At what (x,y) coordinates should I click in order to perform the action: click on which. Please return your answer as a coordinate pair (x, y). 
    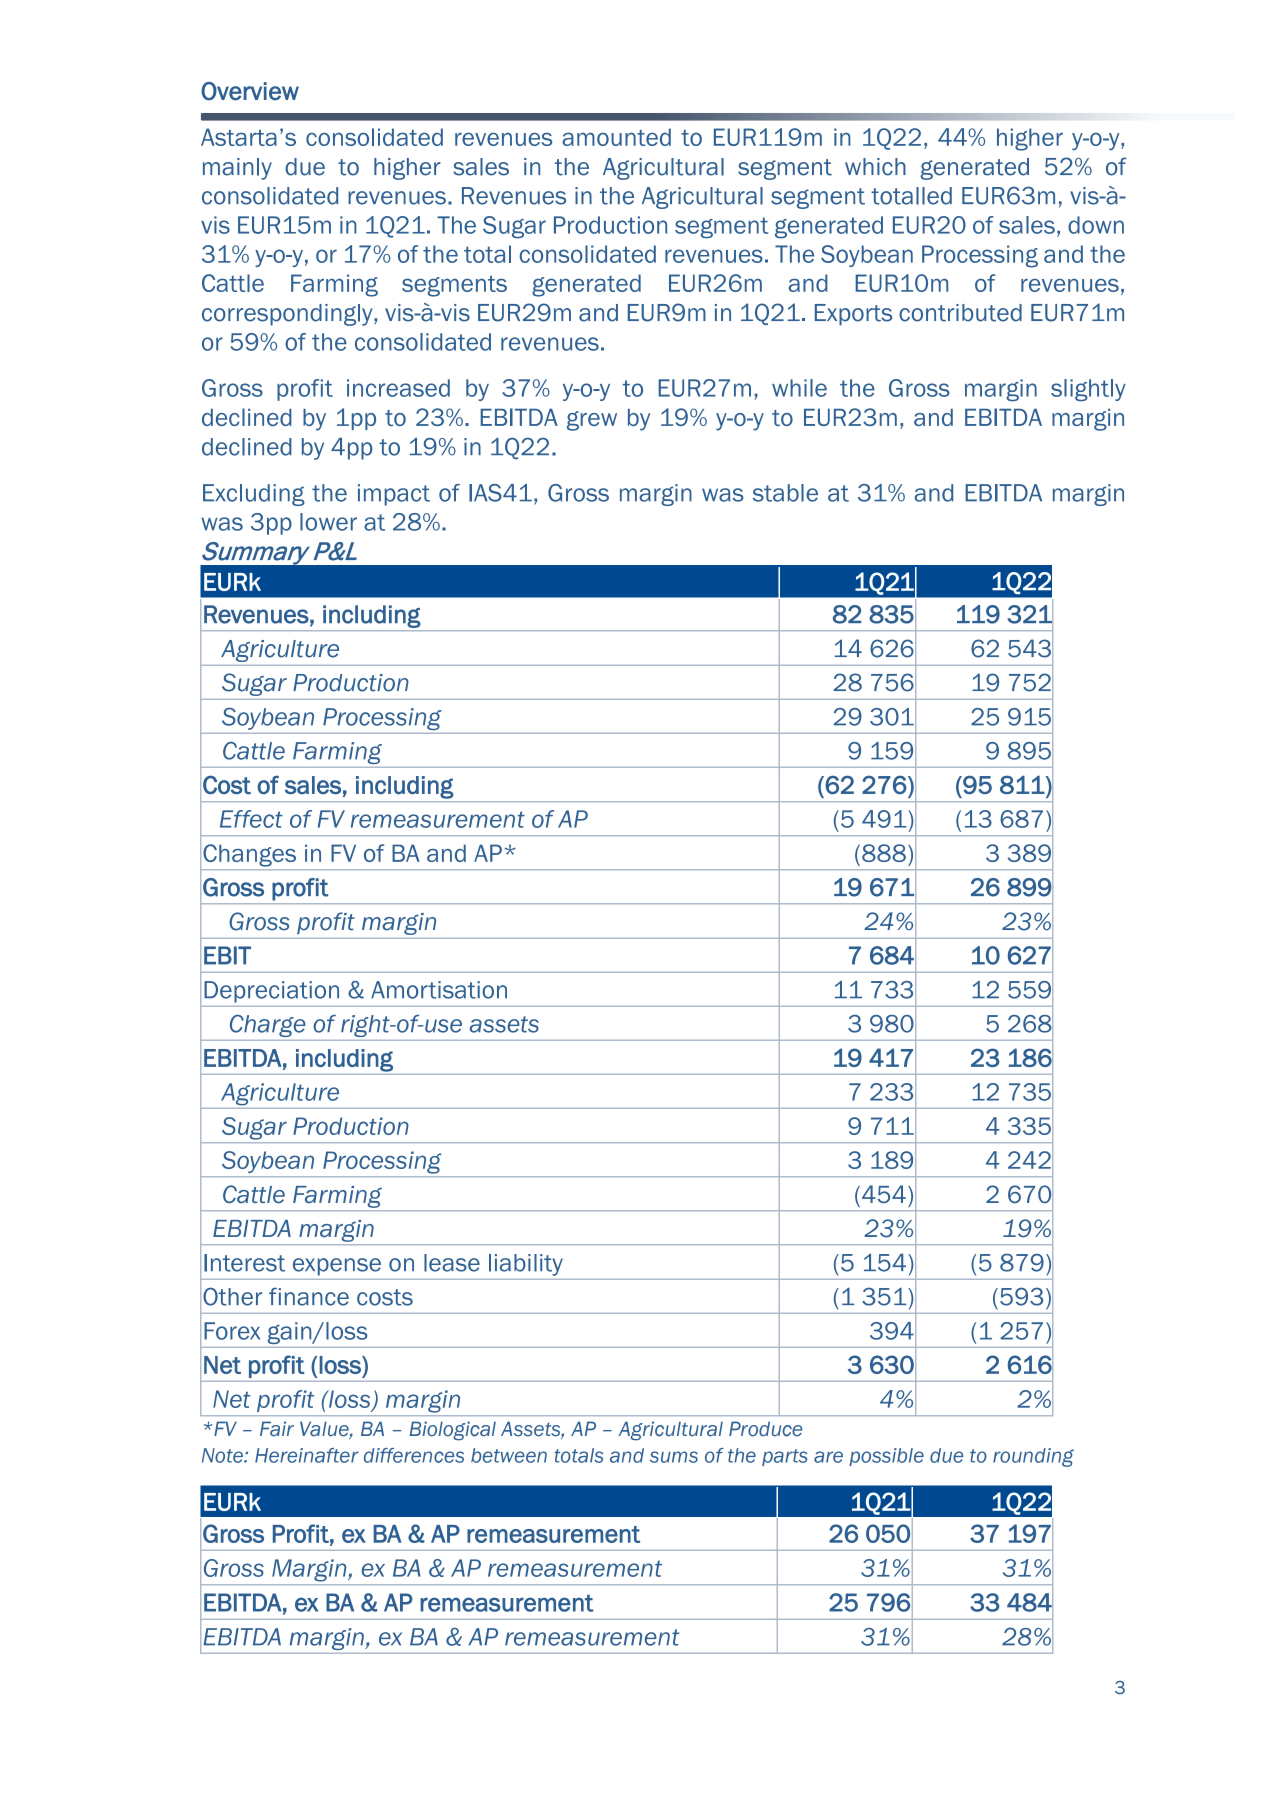
    Looking at the image, I should click on (875, 167).
